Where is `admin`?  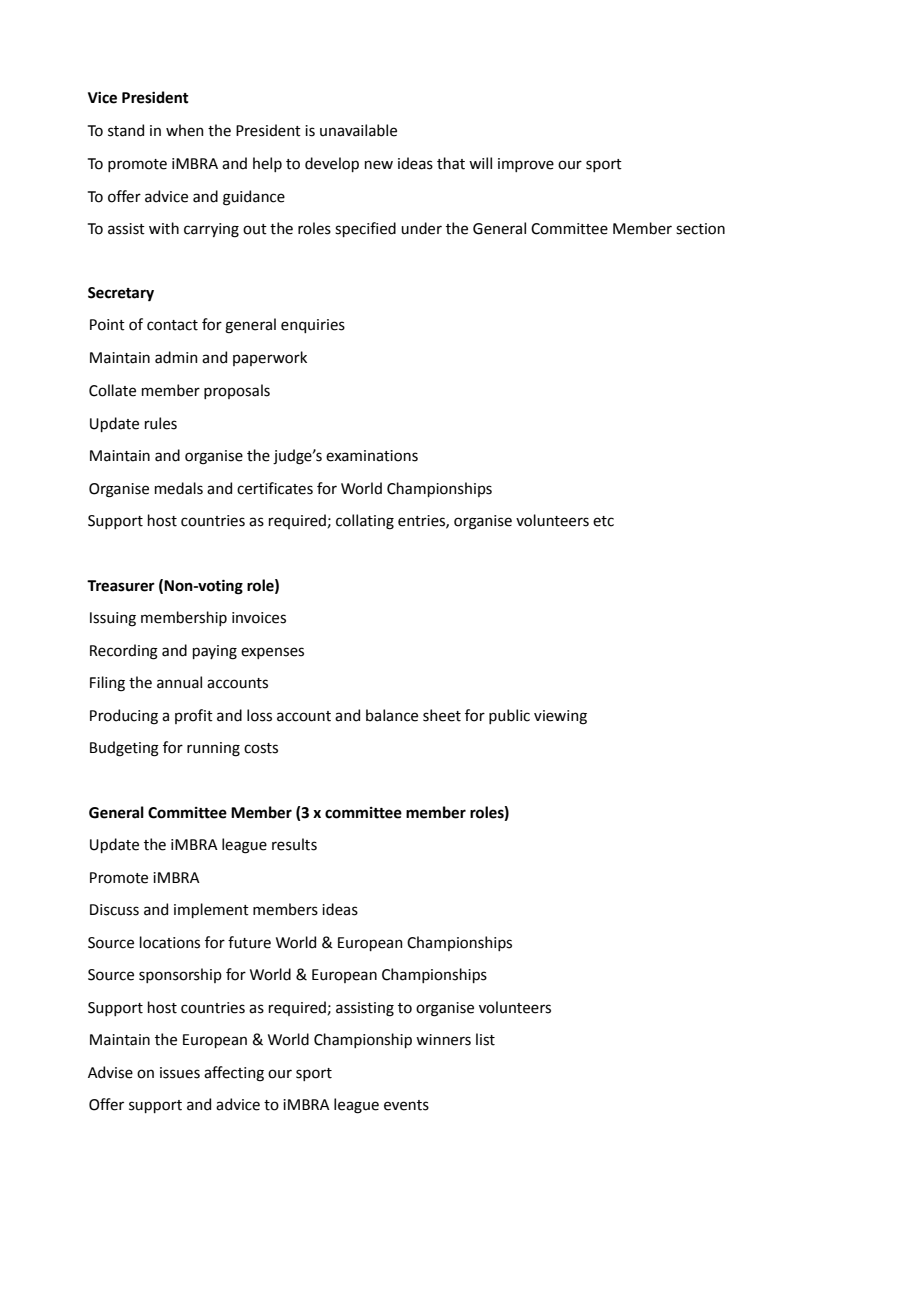 admin is located at coordinates (176, 357).
